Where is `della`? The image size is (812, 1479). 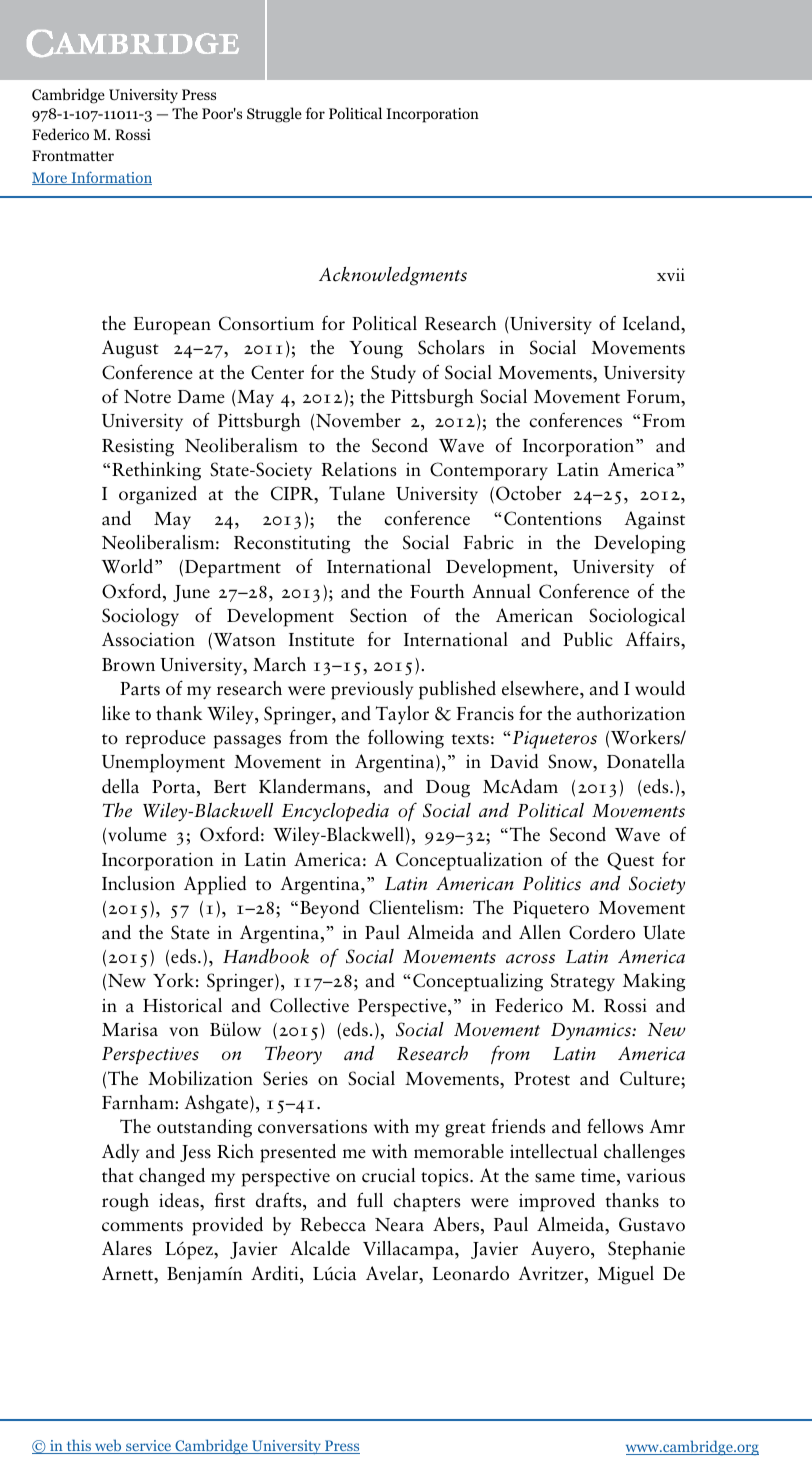
della is located at coordinates (120, 786).
